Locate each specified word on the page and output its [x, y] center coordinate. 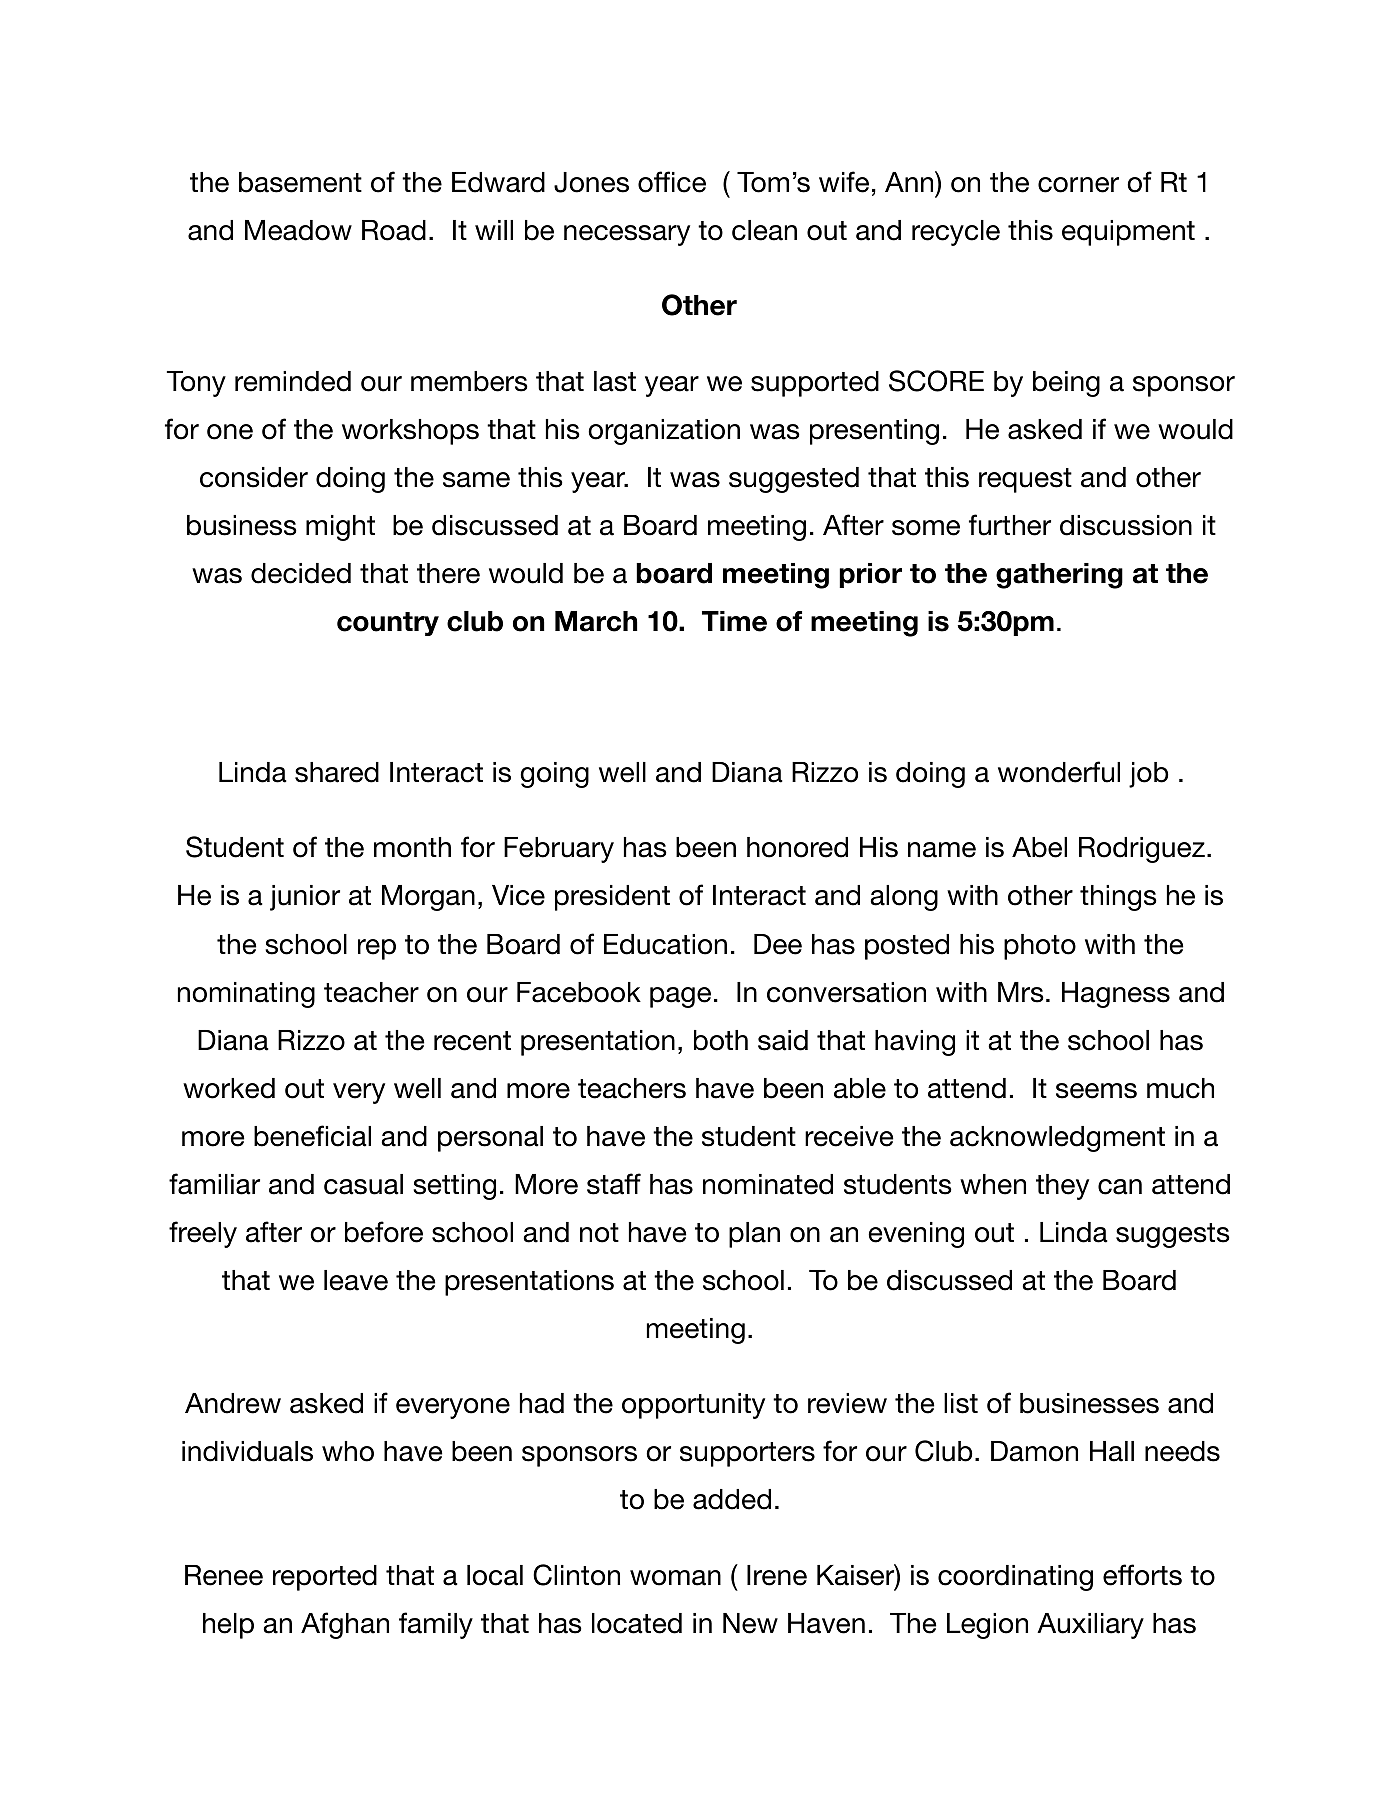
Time [734, 621]
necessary [627, 235]
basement [300, 182]
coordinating [1015, 1578]
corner [1078, 185]
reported [325, 1578]
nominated [768, 1184]
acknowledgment [1057, 1139]
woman [675, 1578]
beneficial [312, 1136]
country [388, 624]
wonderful [1059, 772]
